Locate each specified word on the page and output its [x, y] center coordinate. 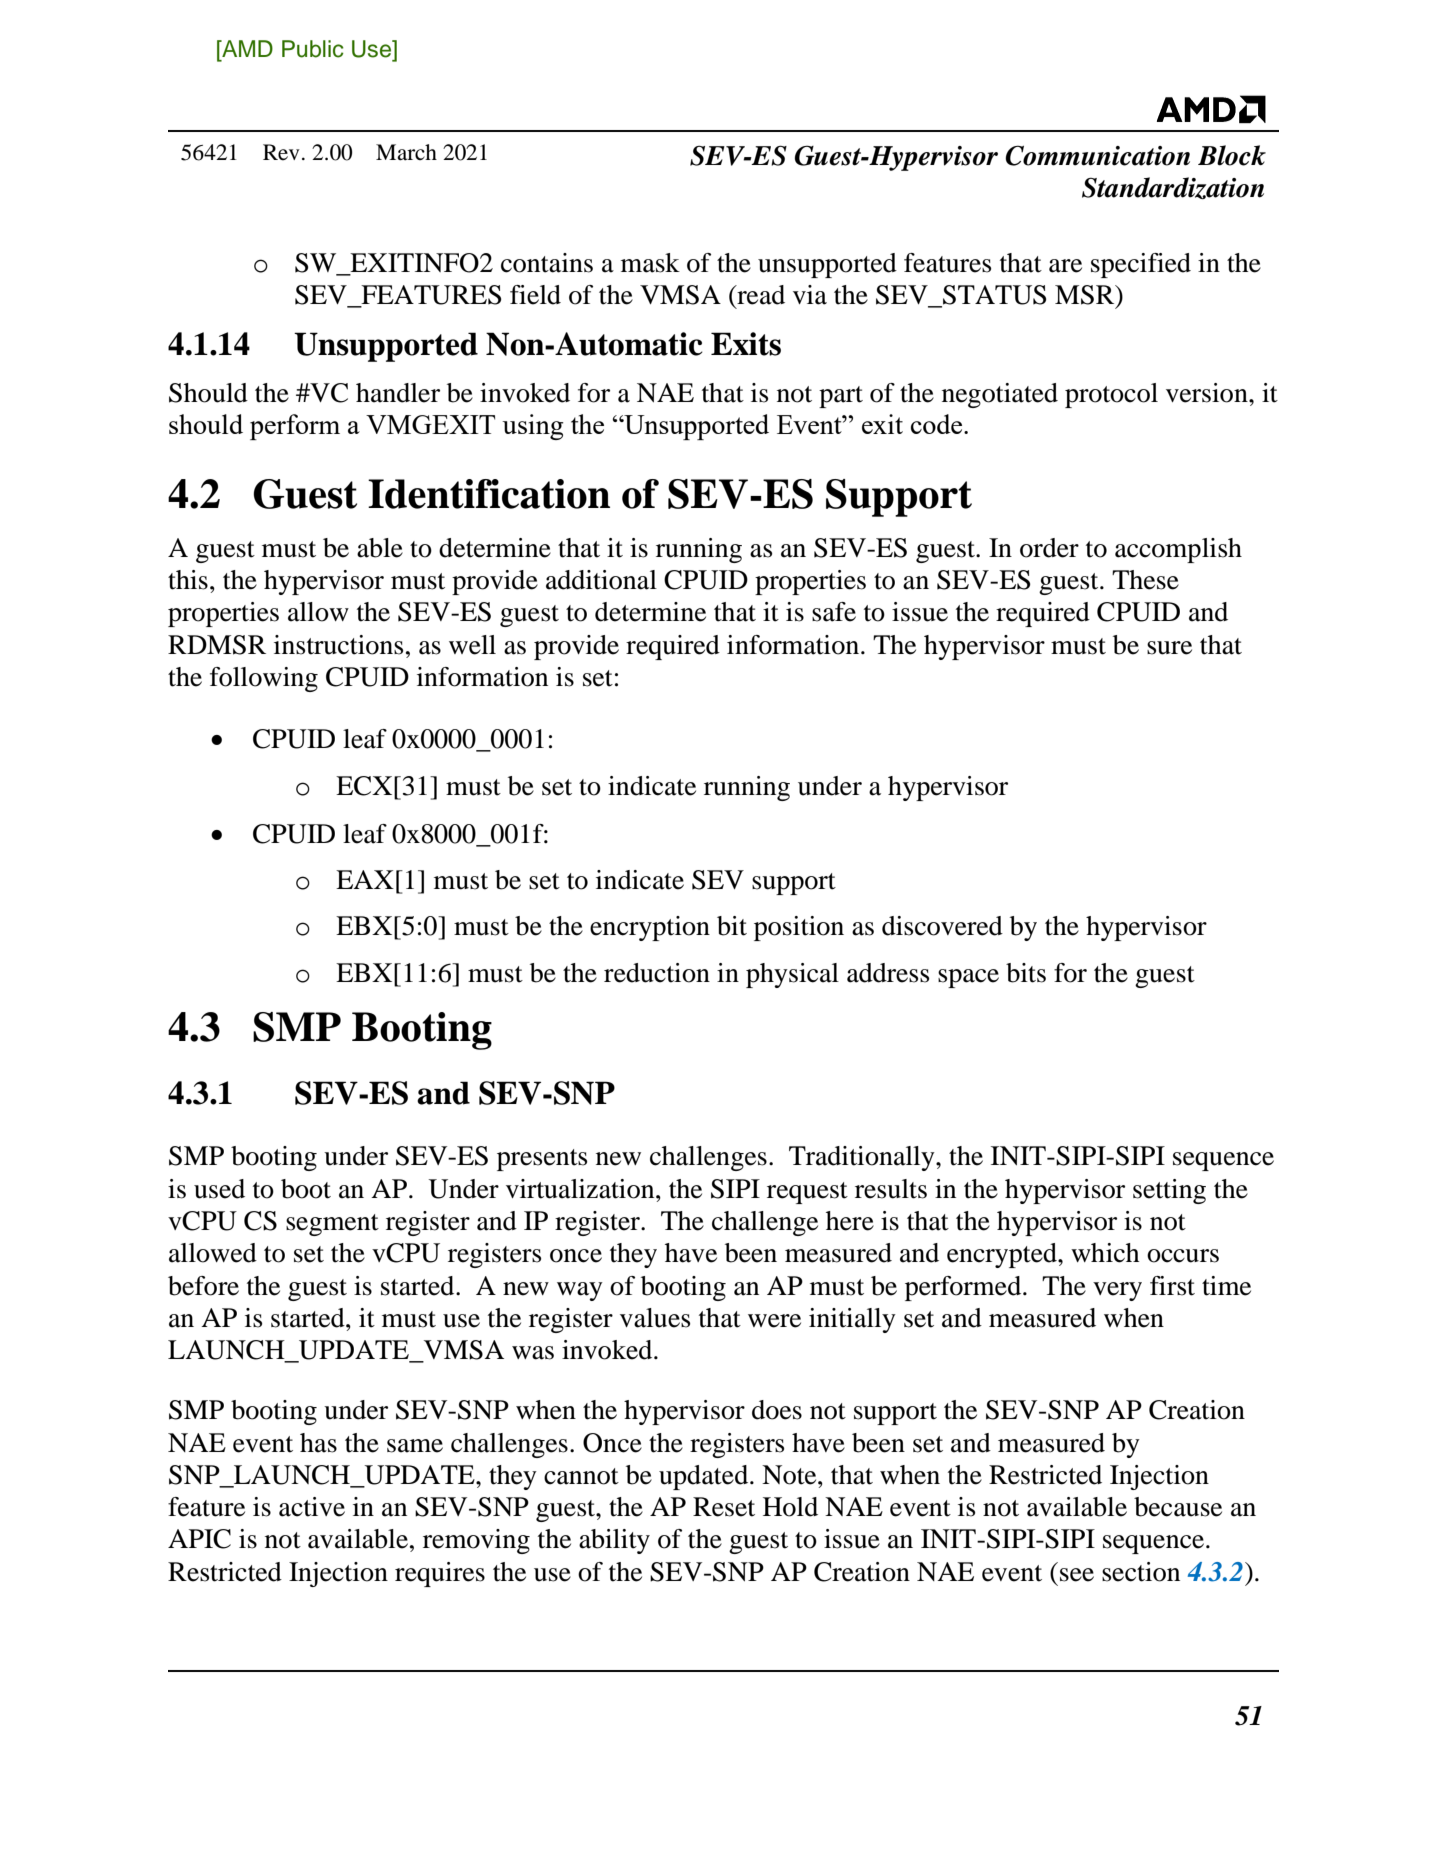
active [312, 1507]
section [1141, 1572]
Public [313, 49]
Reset [724, 1507]
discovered [942, 926]
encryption [650, 928]
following [264, 679]
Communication [1097, 155]
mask [650, 263]
